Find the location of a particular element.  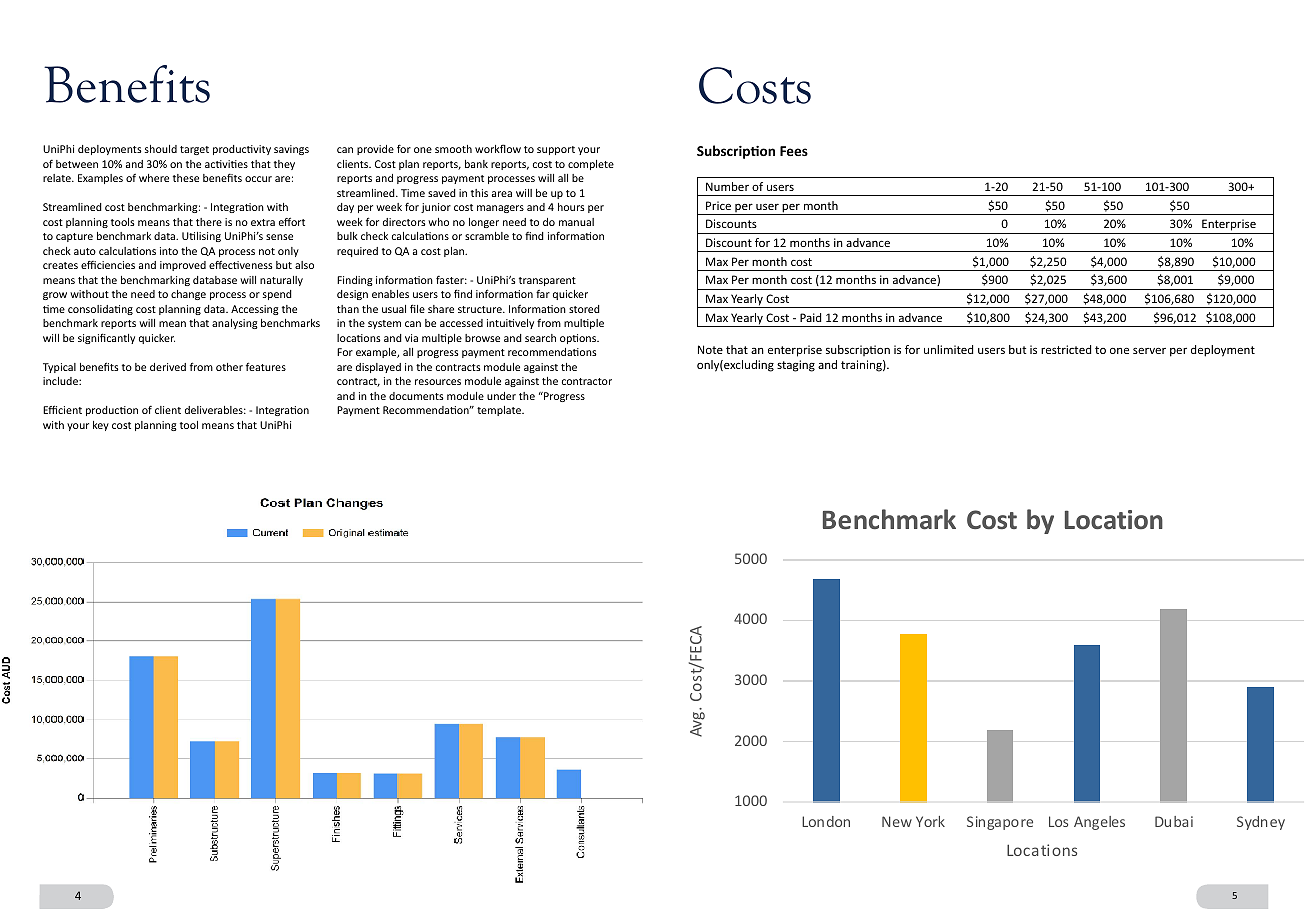

London is located at coordinates (826, 821).
